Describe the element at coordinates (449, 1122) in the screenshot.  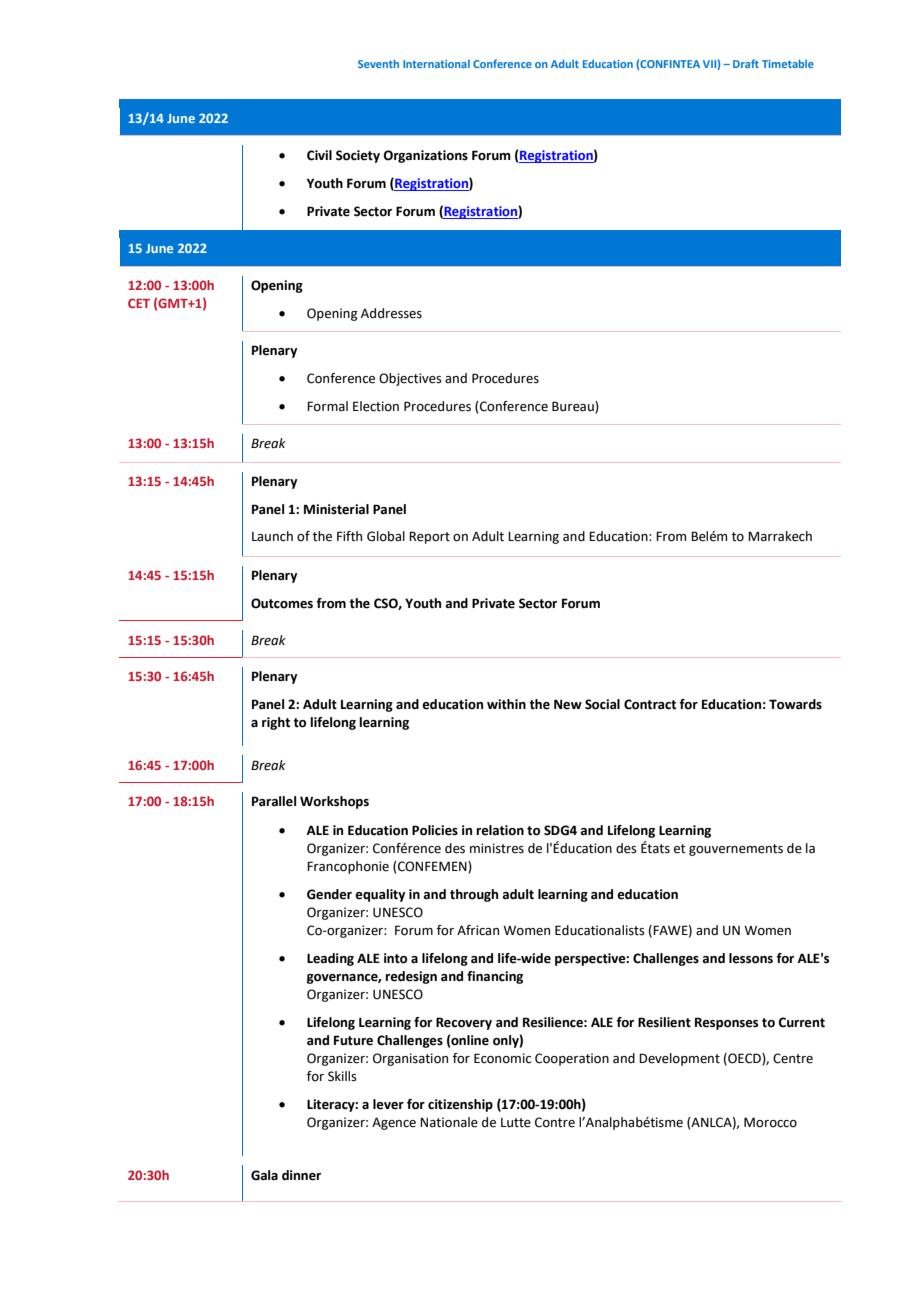
I see `Nationale` at that location.
